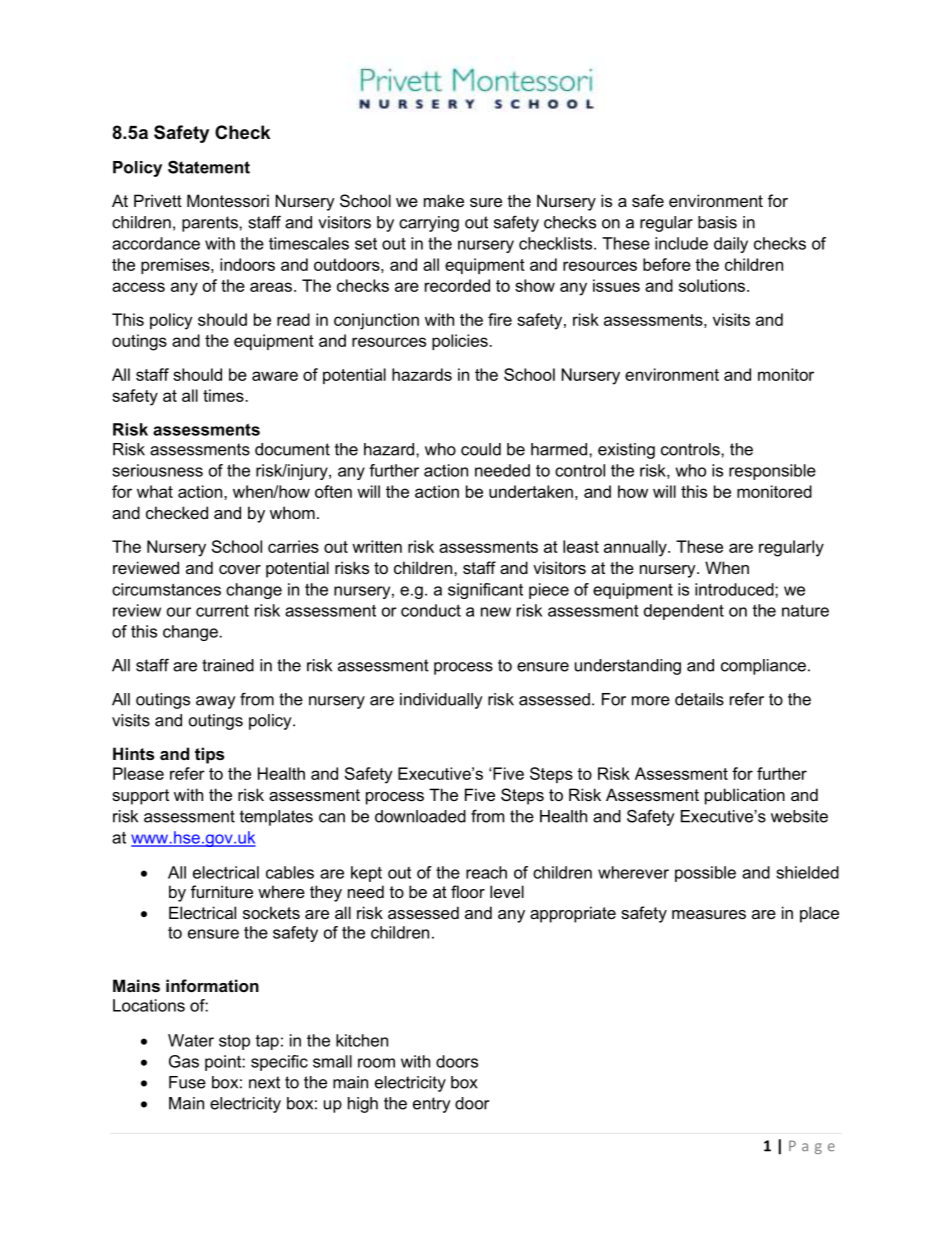  Describe the element at coordinates (432, 1105) in the screenshot. I see `entry` at that location.
